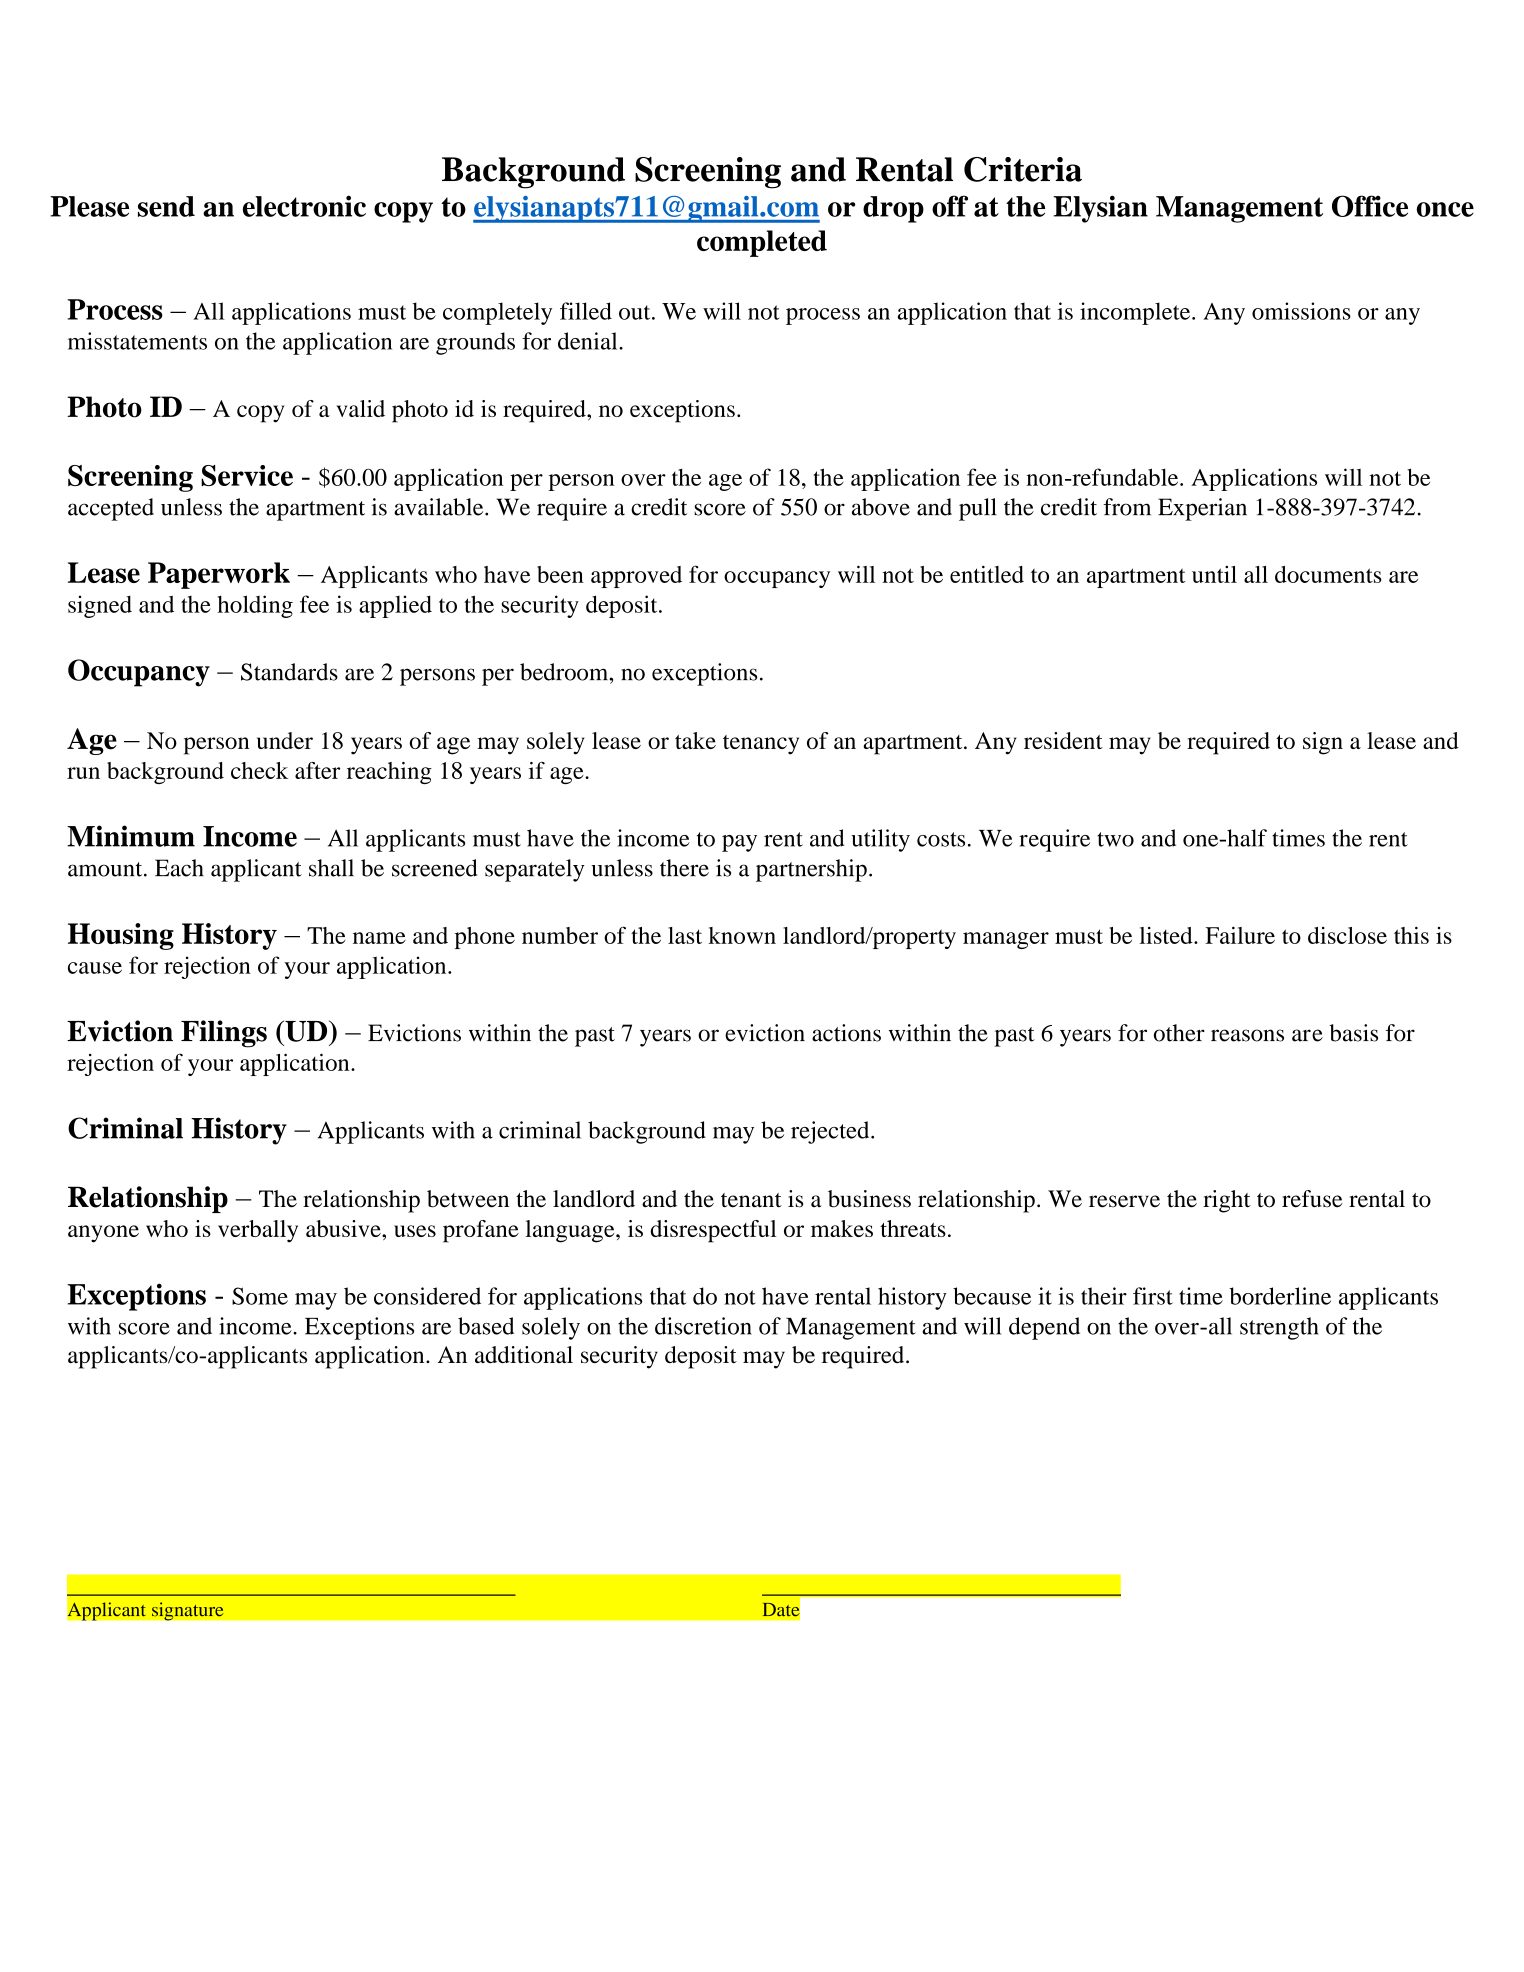 This screenshot has height=1972, width=1524. Describe the element at coordinates (260, 1296) in the screenshot. I see `Some` at that location.
